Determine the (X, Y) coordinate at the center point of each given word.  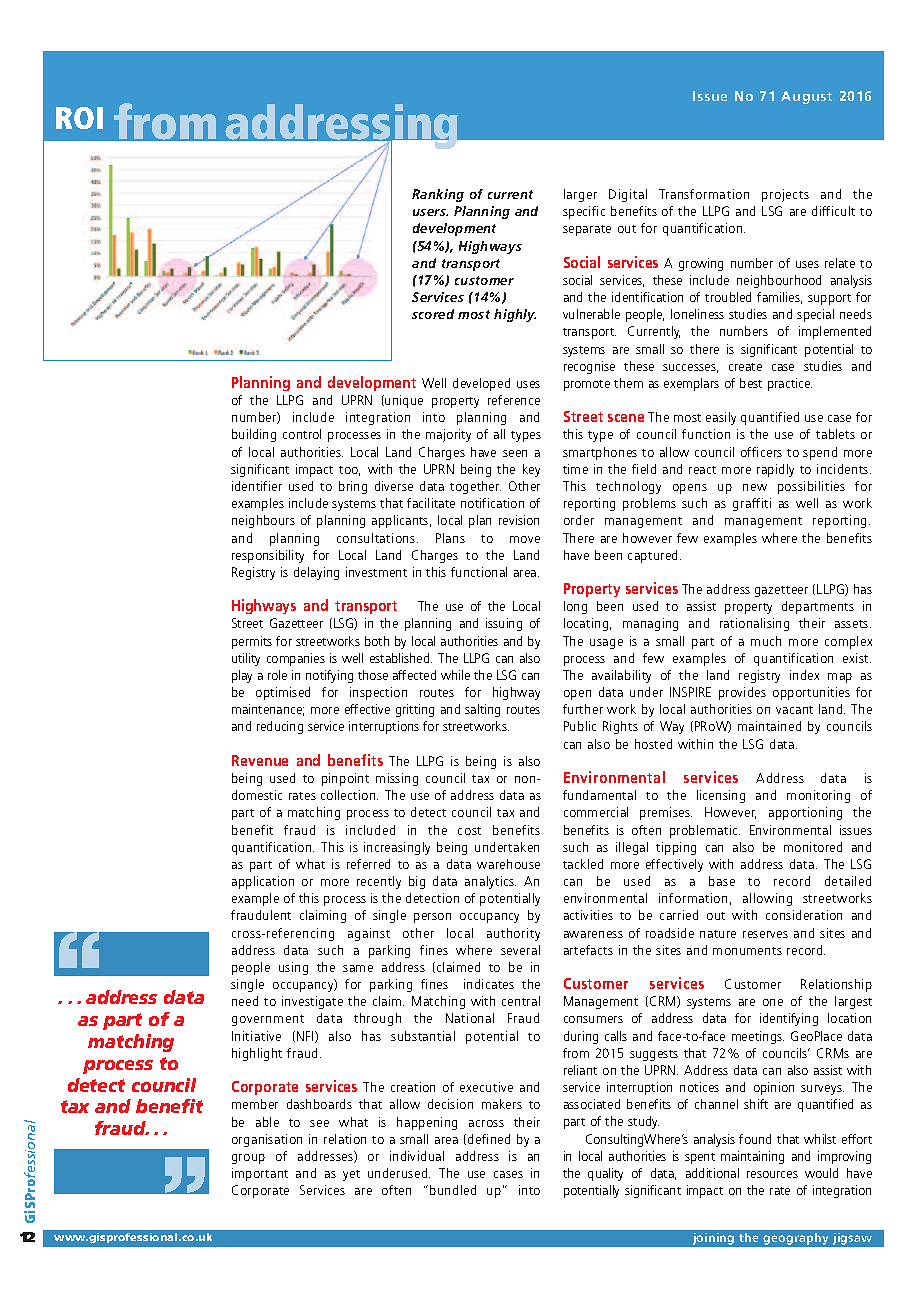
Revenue (260, 760)
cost (469, 831)
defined (489, 1139)
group (248, 1159)
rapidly (775, 470)
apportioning (805, 813)
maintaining (752, 1157)
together (475, 487)
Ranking (438, 195)
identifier (257, 486)
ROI (79, 118)
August (806, 97)
